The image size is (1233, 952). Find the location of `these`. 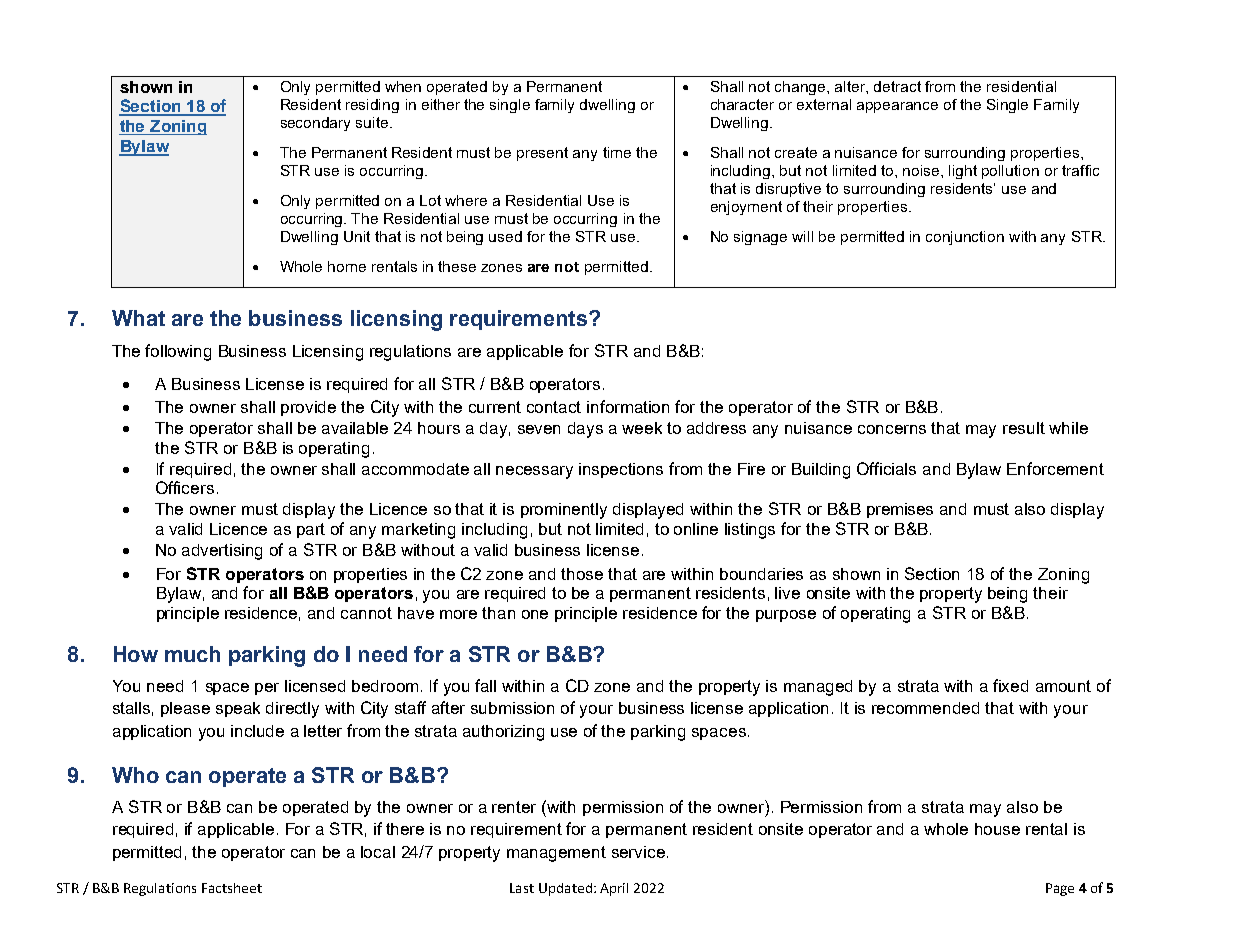

these is located at coordinates (457, 266).
